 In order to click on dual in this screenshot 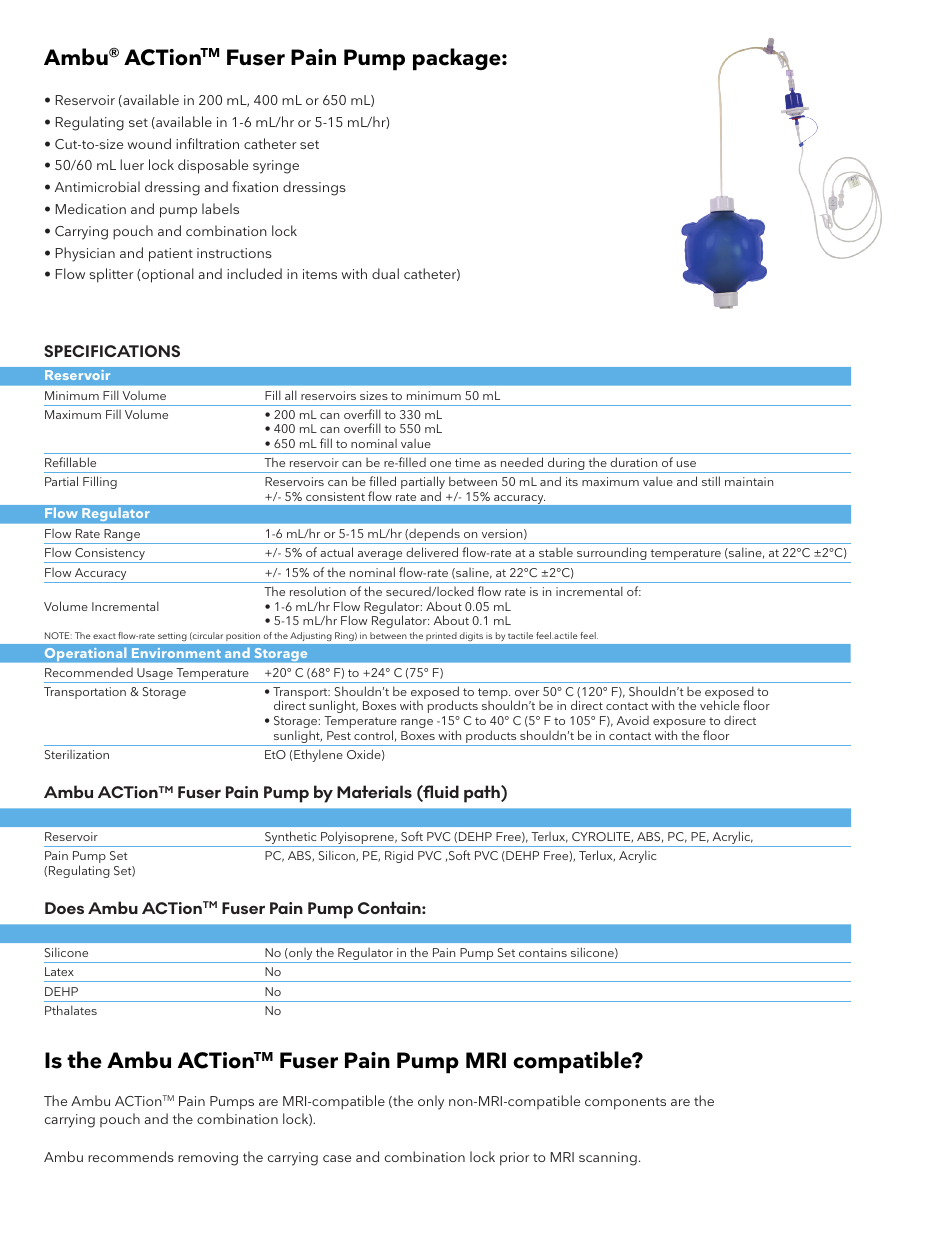, I will do `click(385, 273)`.
